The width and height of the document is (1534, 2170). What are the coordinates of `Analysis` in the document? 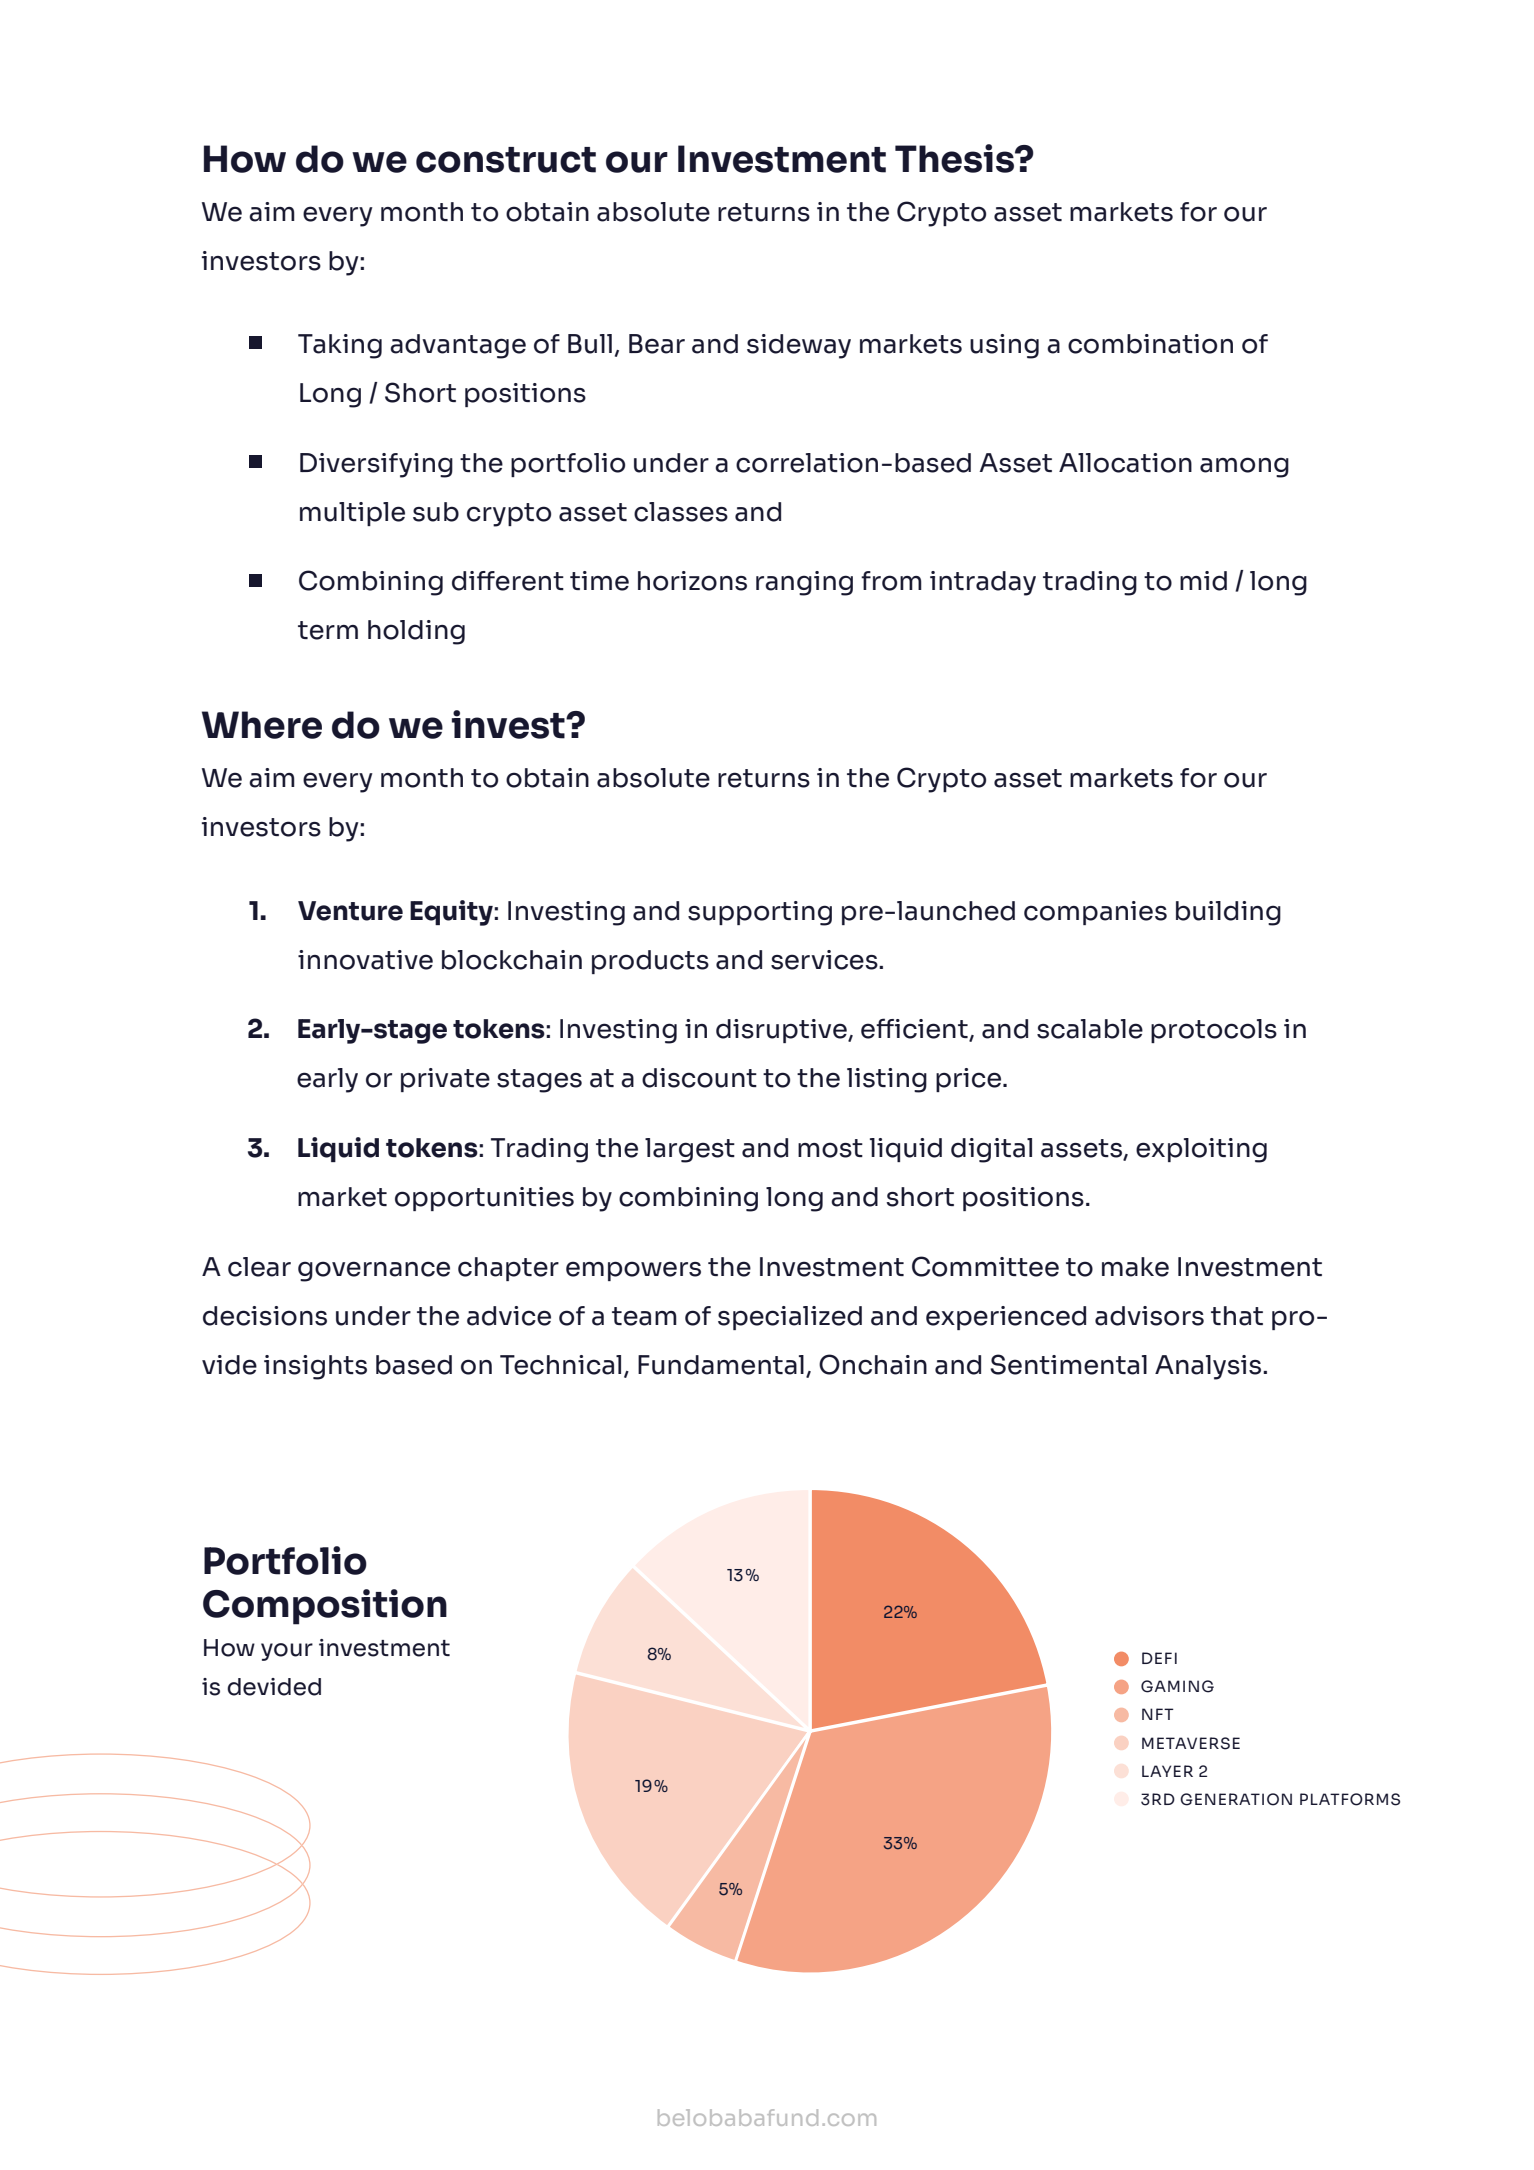 It's located at (1209, 1367).
